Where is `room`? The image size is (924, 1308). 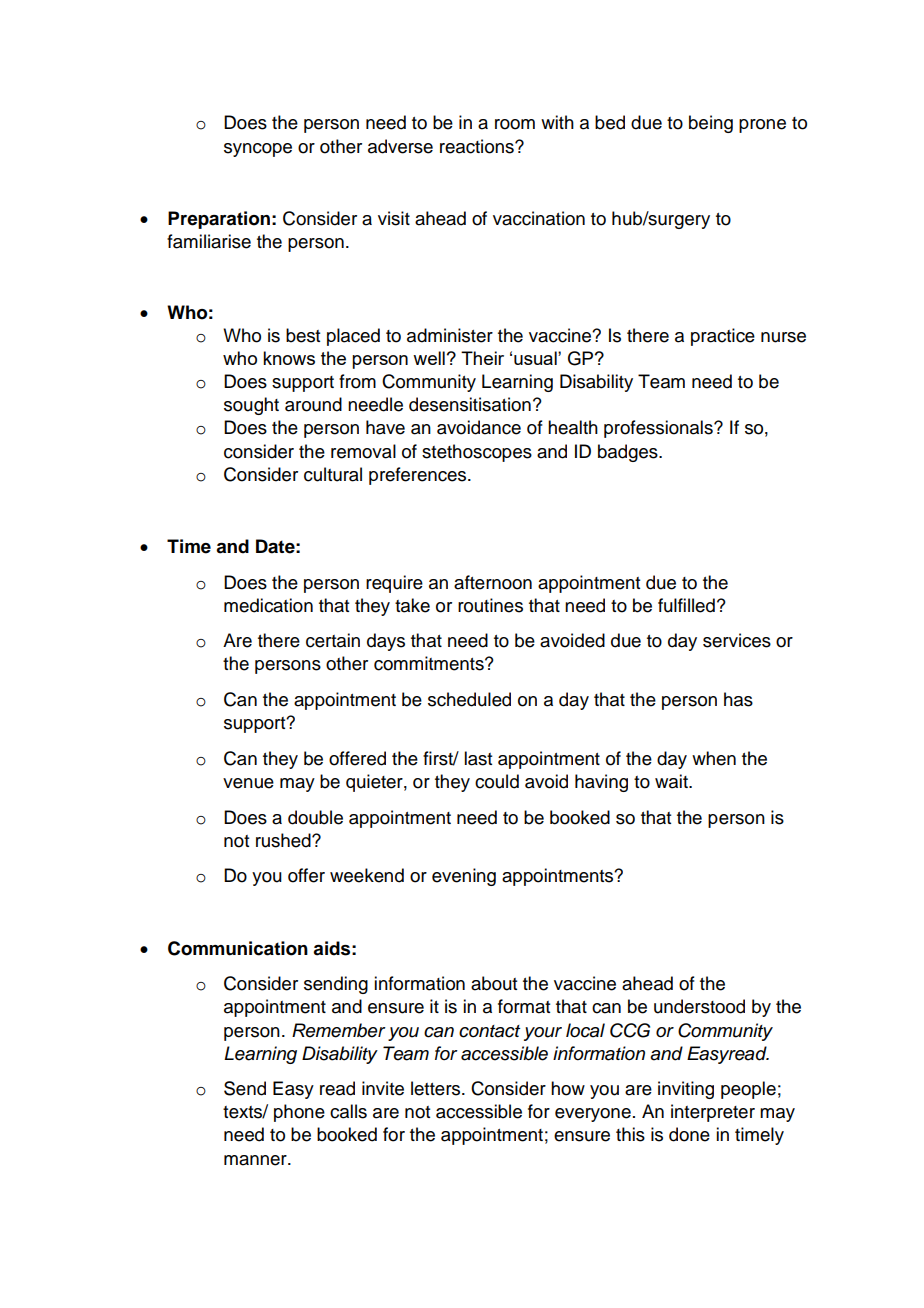
room is located at coordinates (515, 124).
